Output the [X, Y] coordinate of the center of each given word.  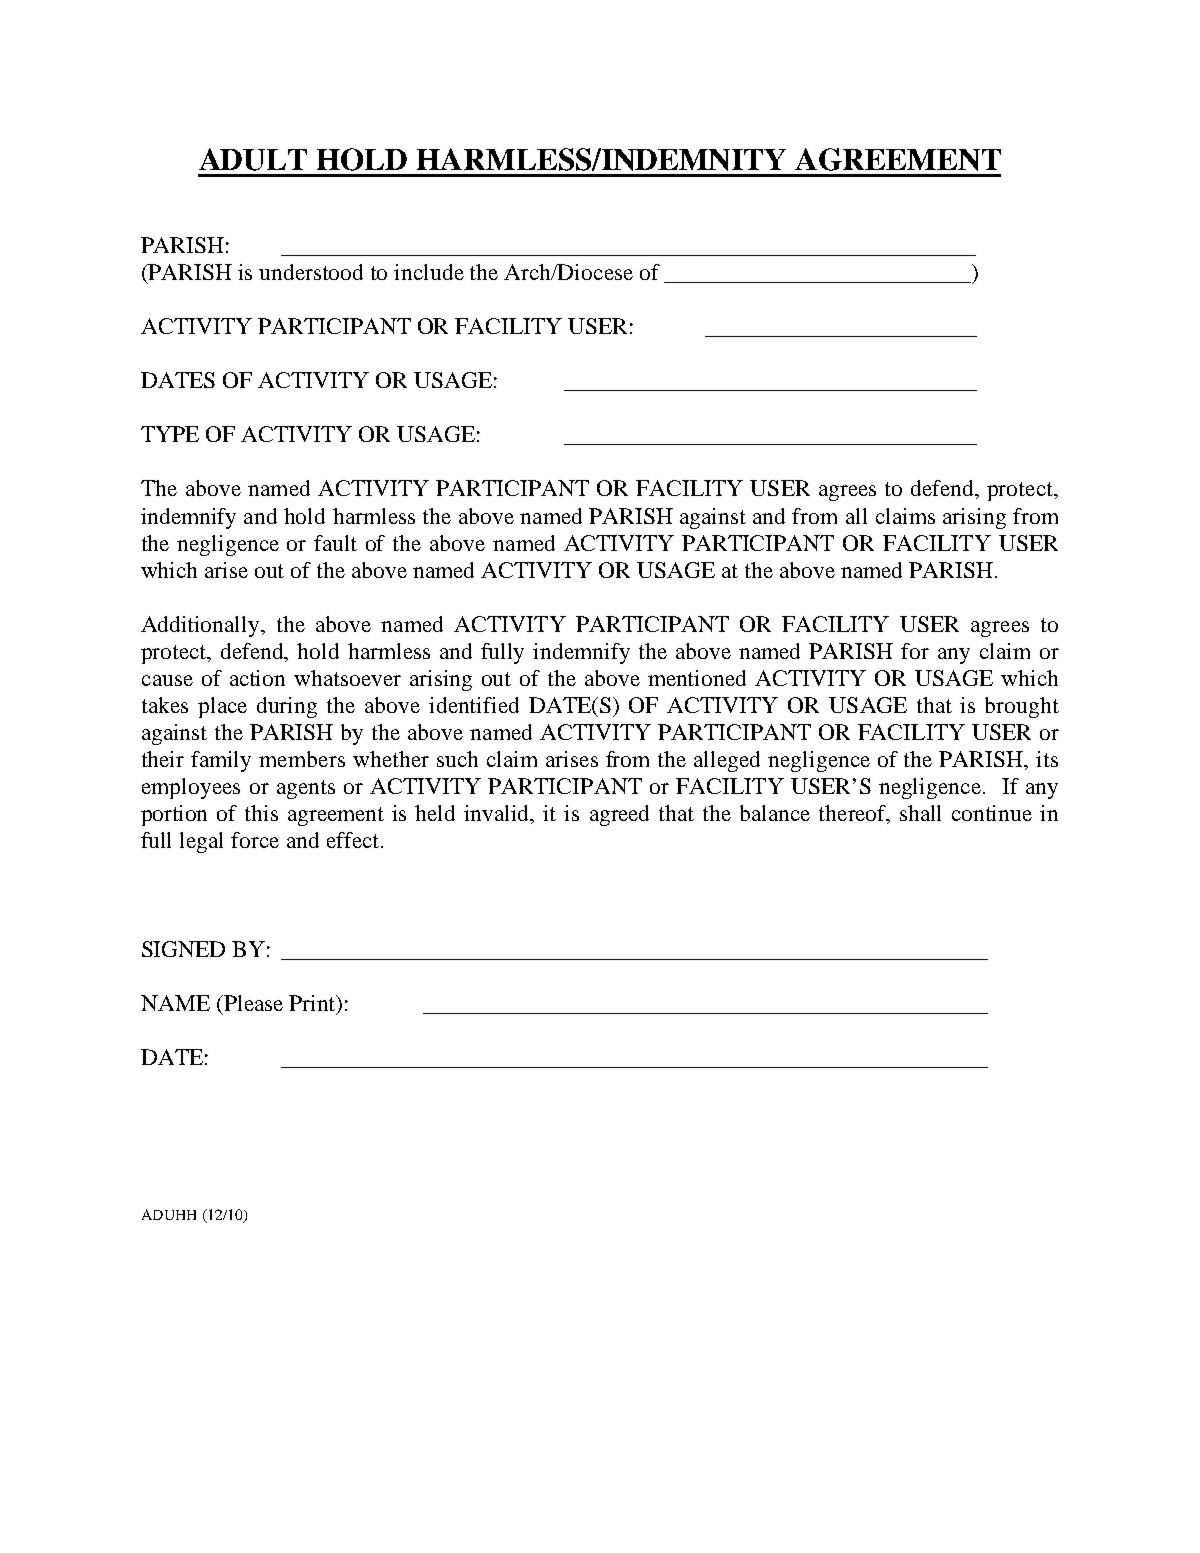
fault [335, 543]
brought [1022, 707]
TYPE [170, 434]
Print [313, 1003]
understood [311, 272]
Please [252, 1003]
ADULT [253, 159]
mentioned [697, 678]
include [429, 272]
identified [474, 705]
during [287, 707]
